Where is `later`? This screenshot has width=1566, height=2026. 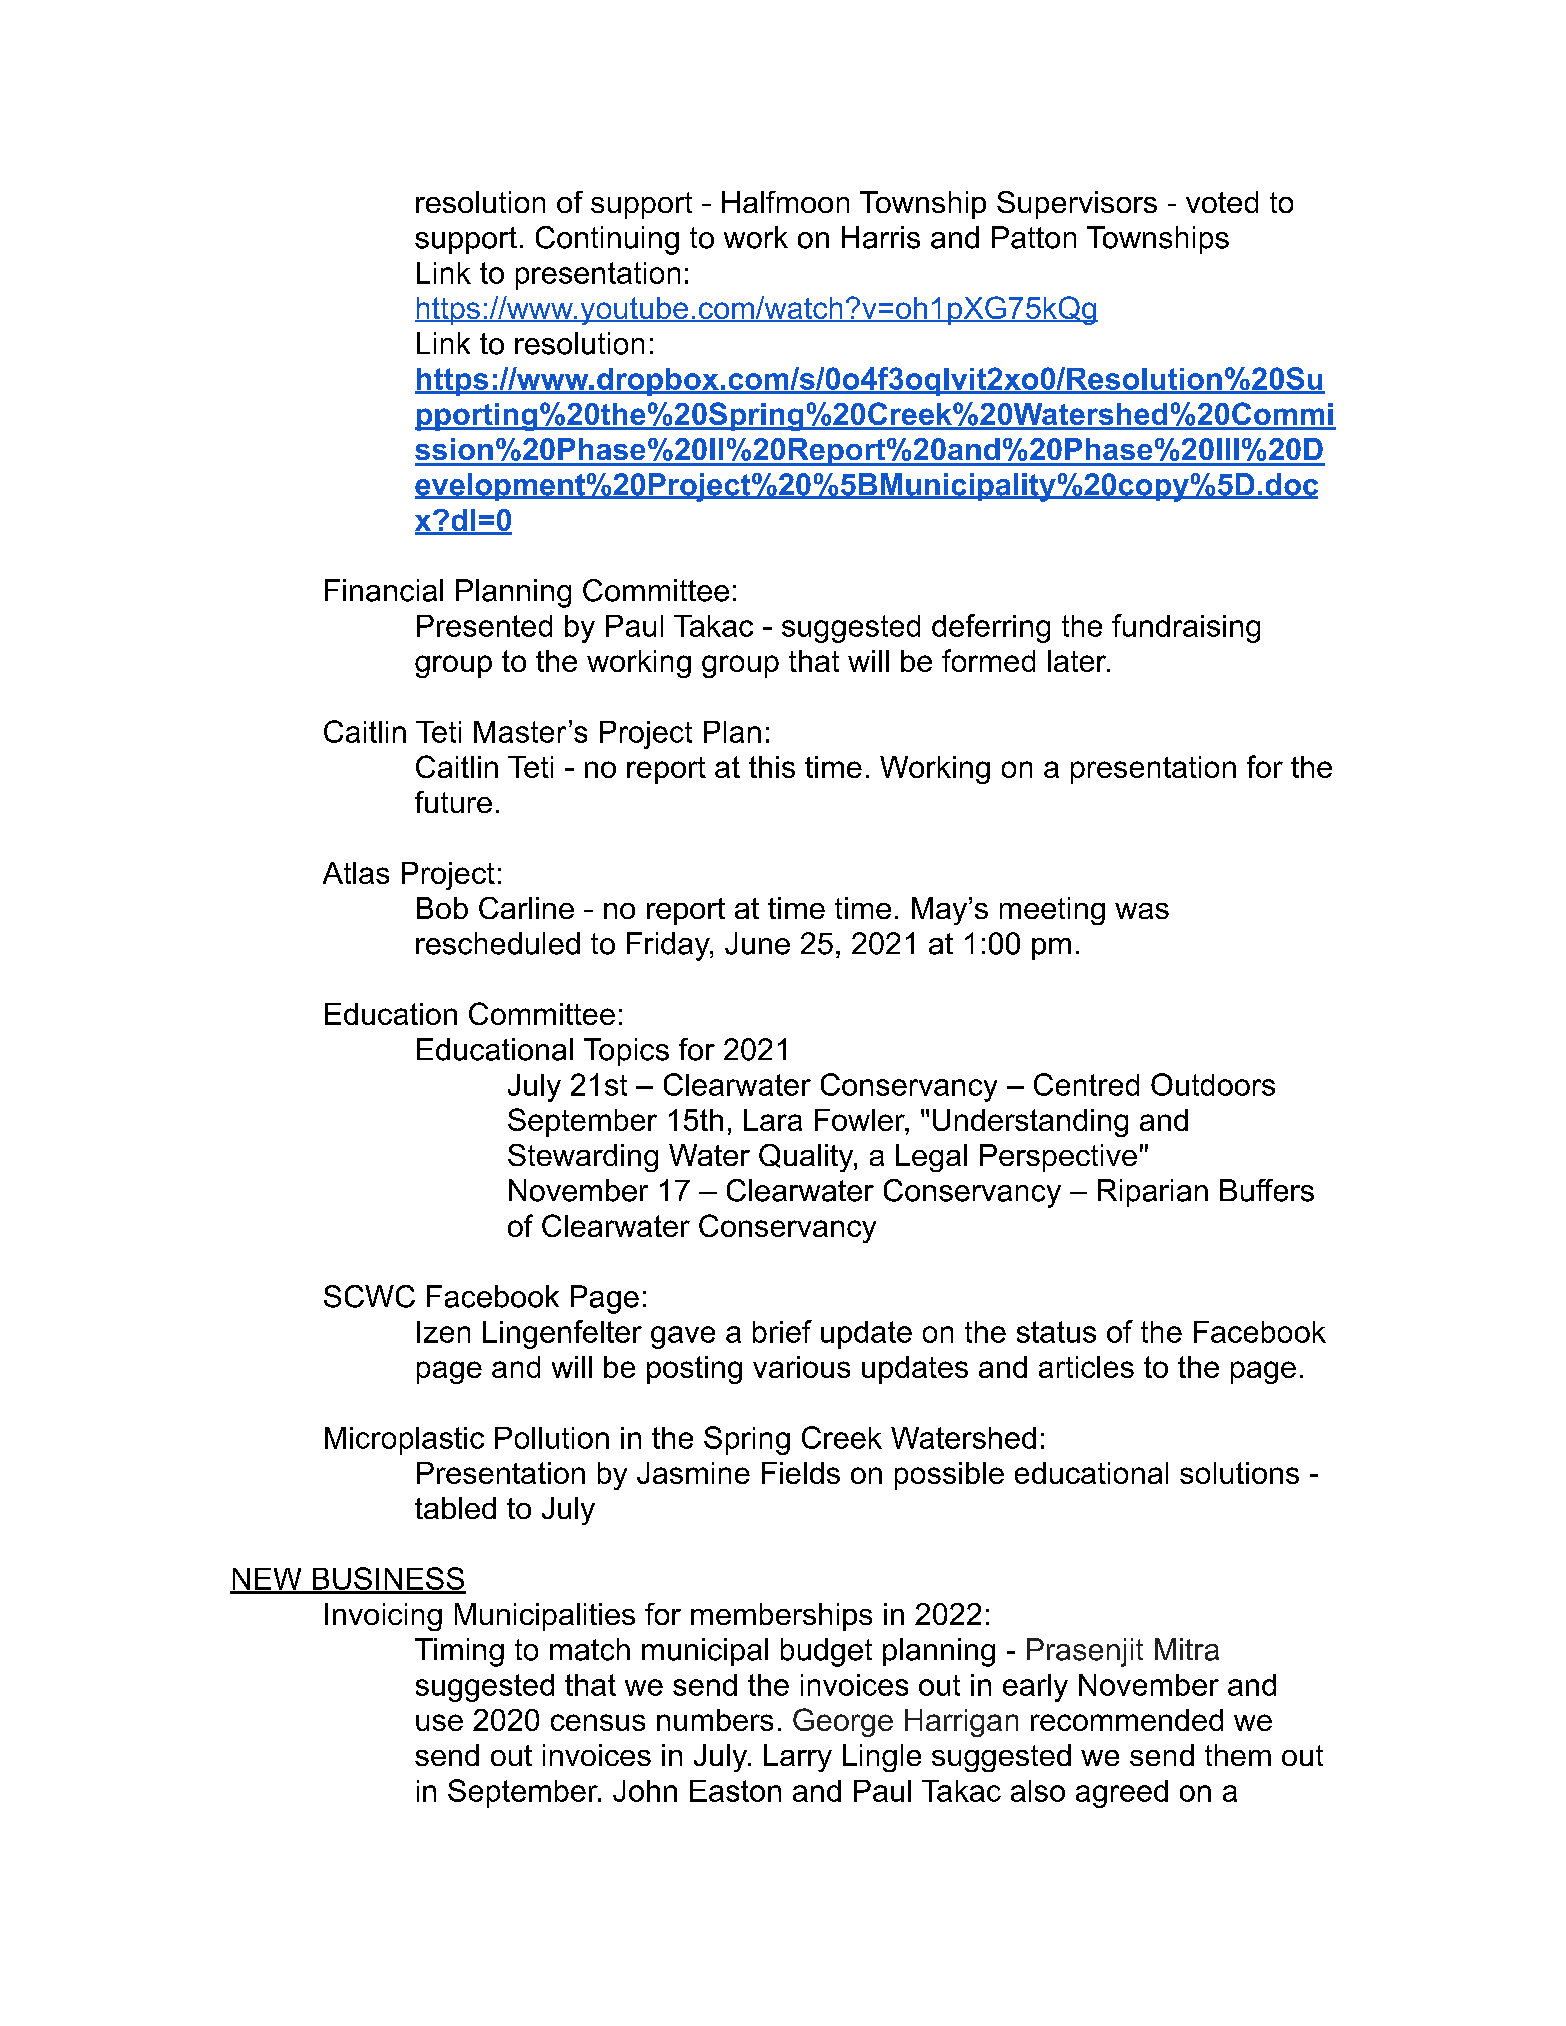
later is located at coordinates (1078, 661).
